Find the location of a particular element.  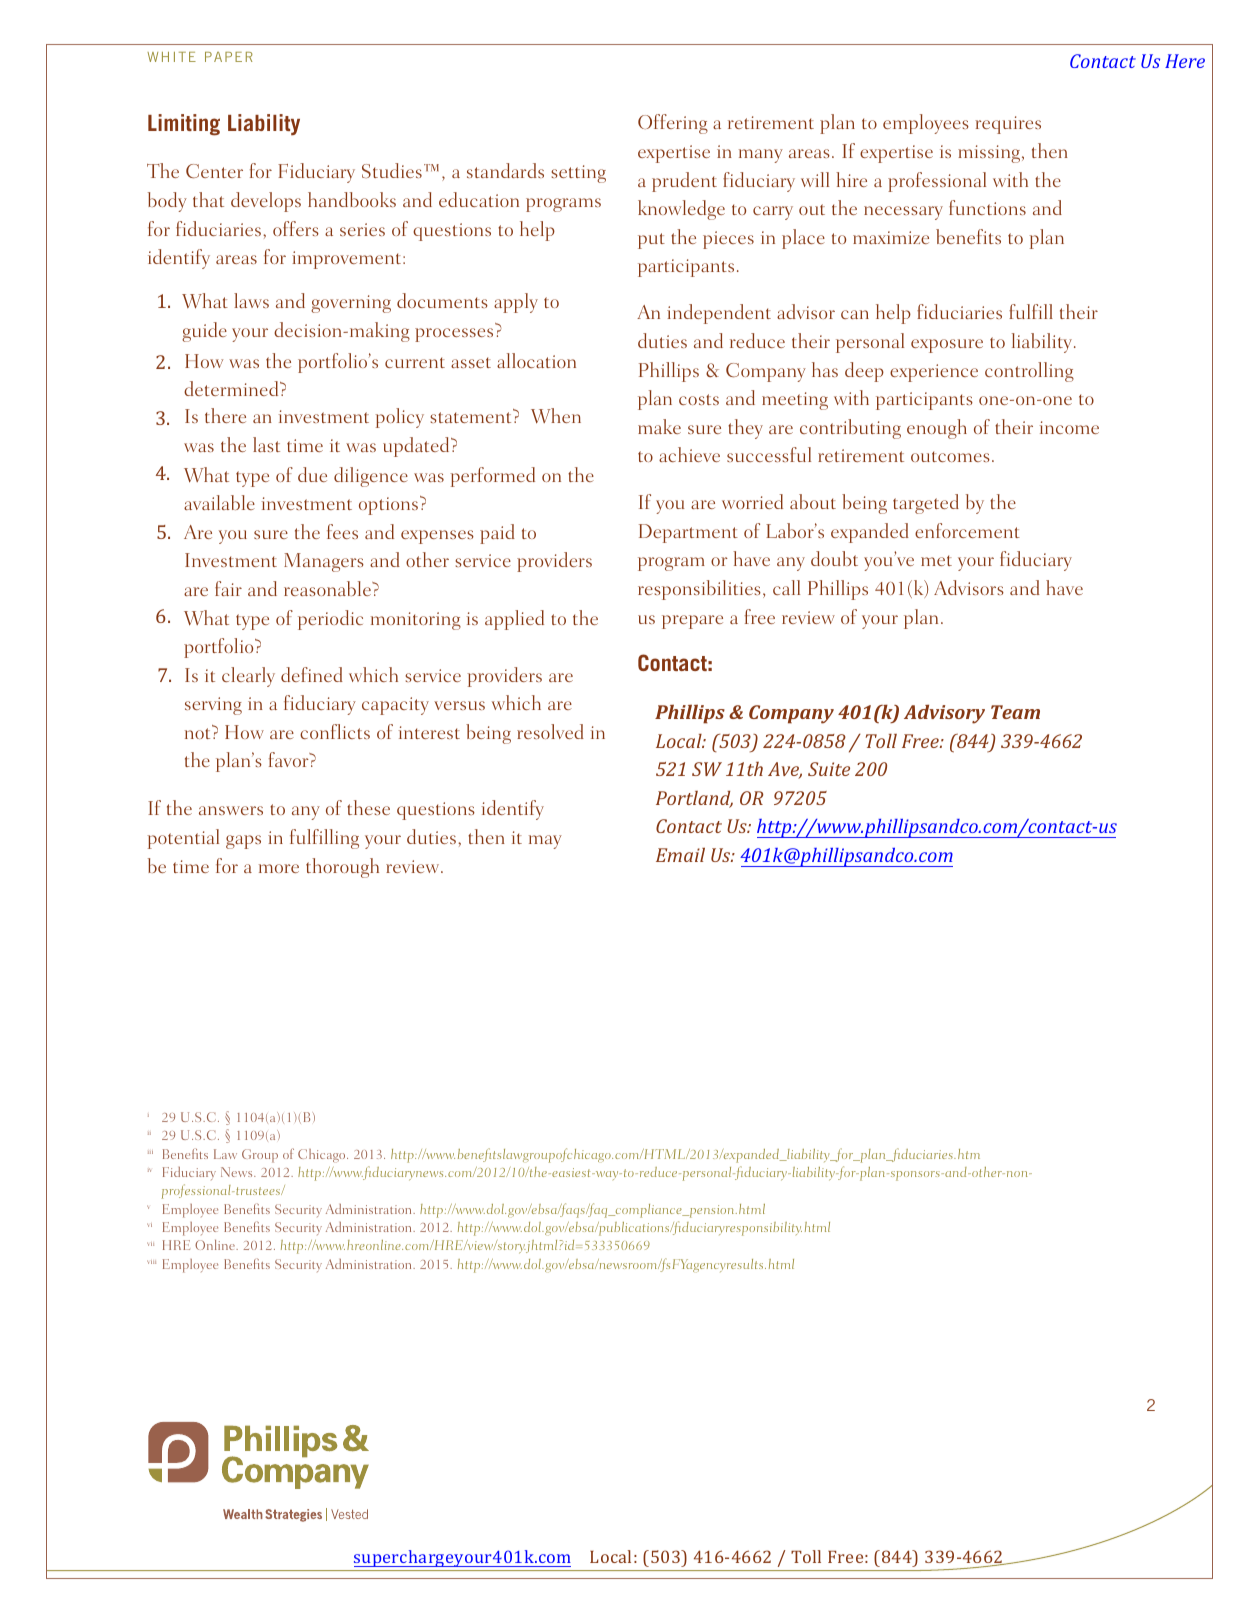

Email is located at coordinates (680, 854).
